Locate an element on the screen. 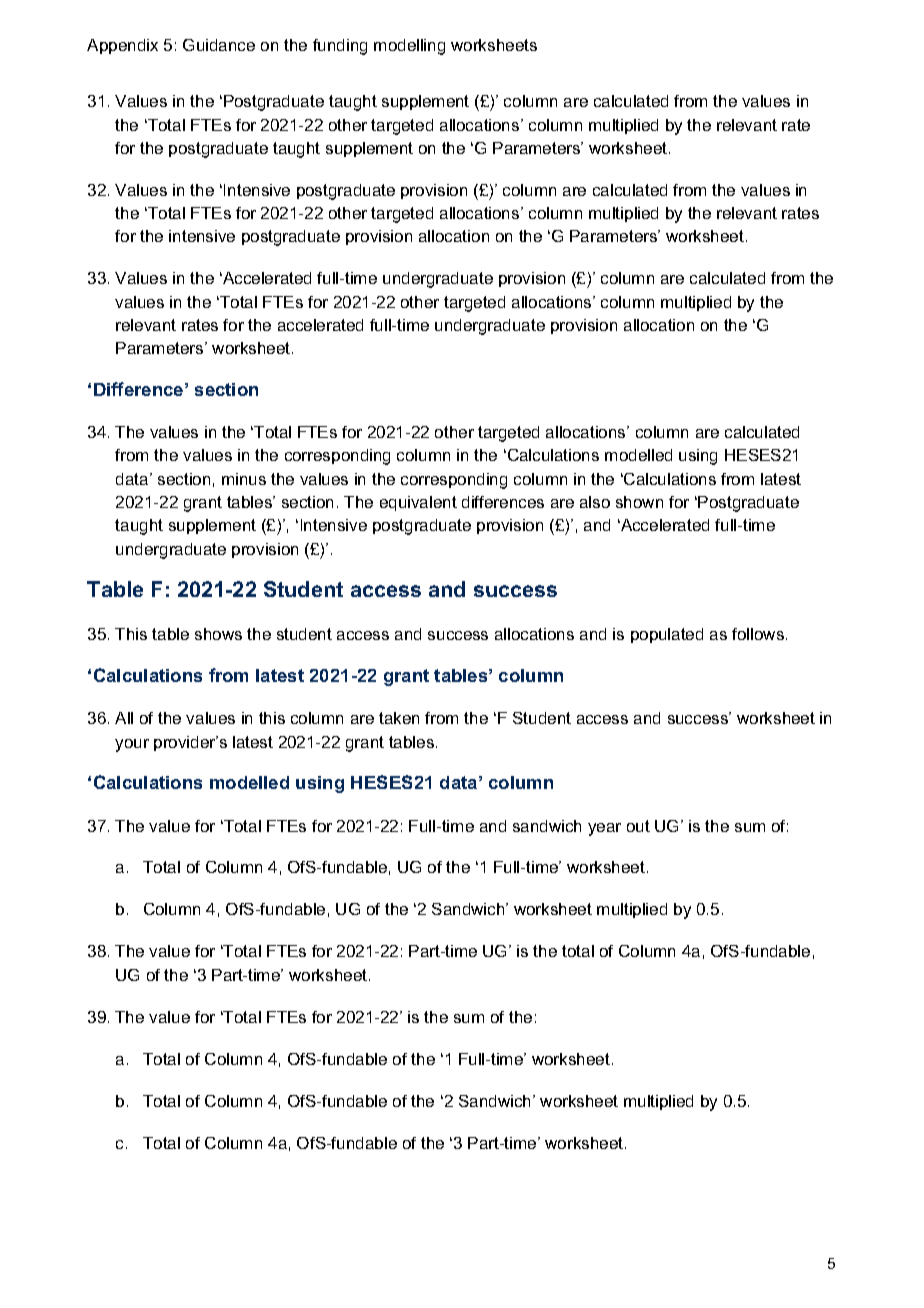 This screenshot has width=924, height=1308. minus is located at coordinates (244, 479).
